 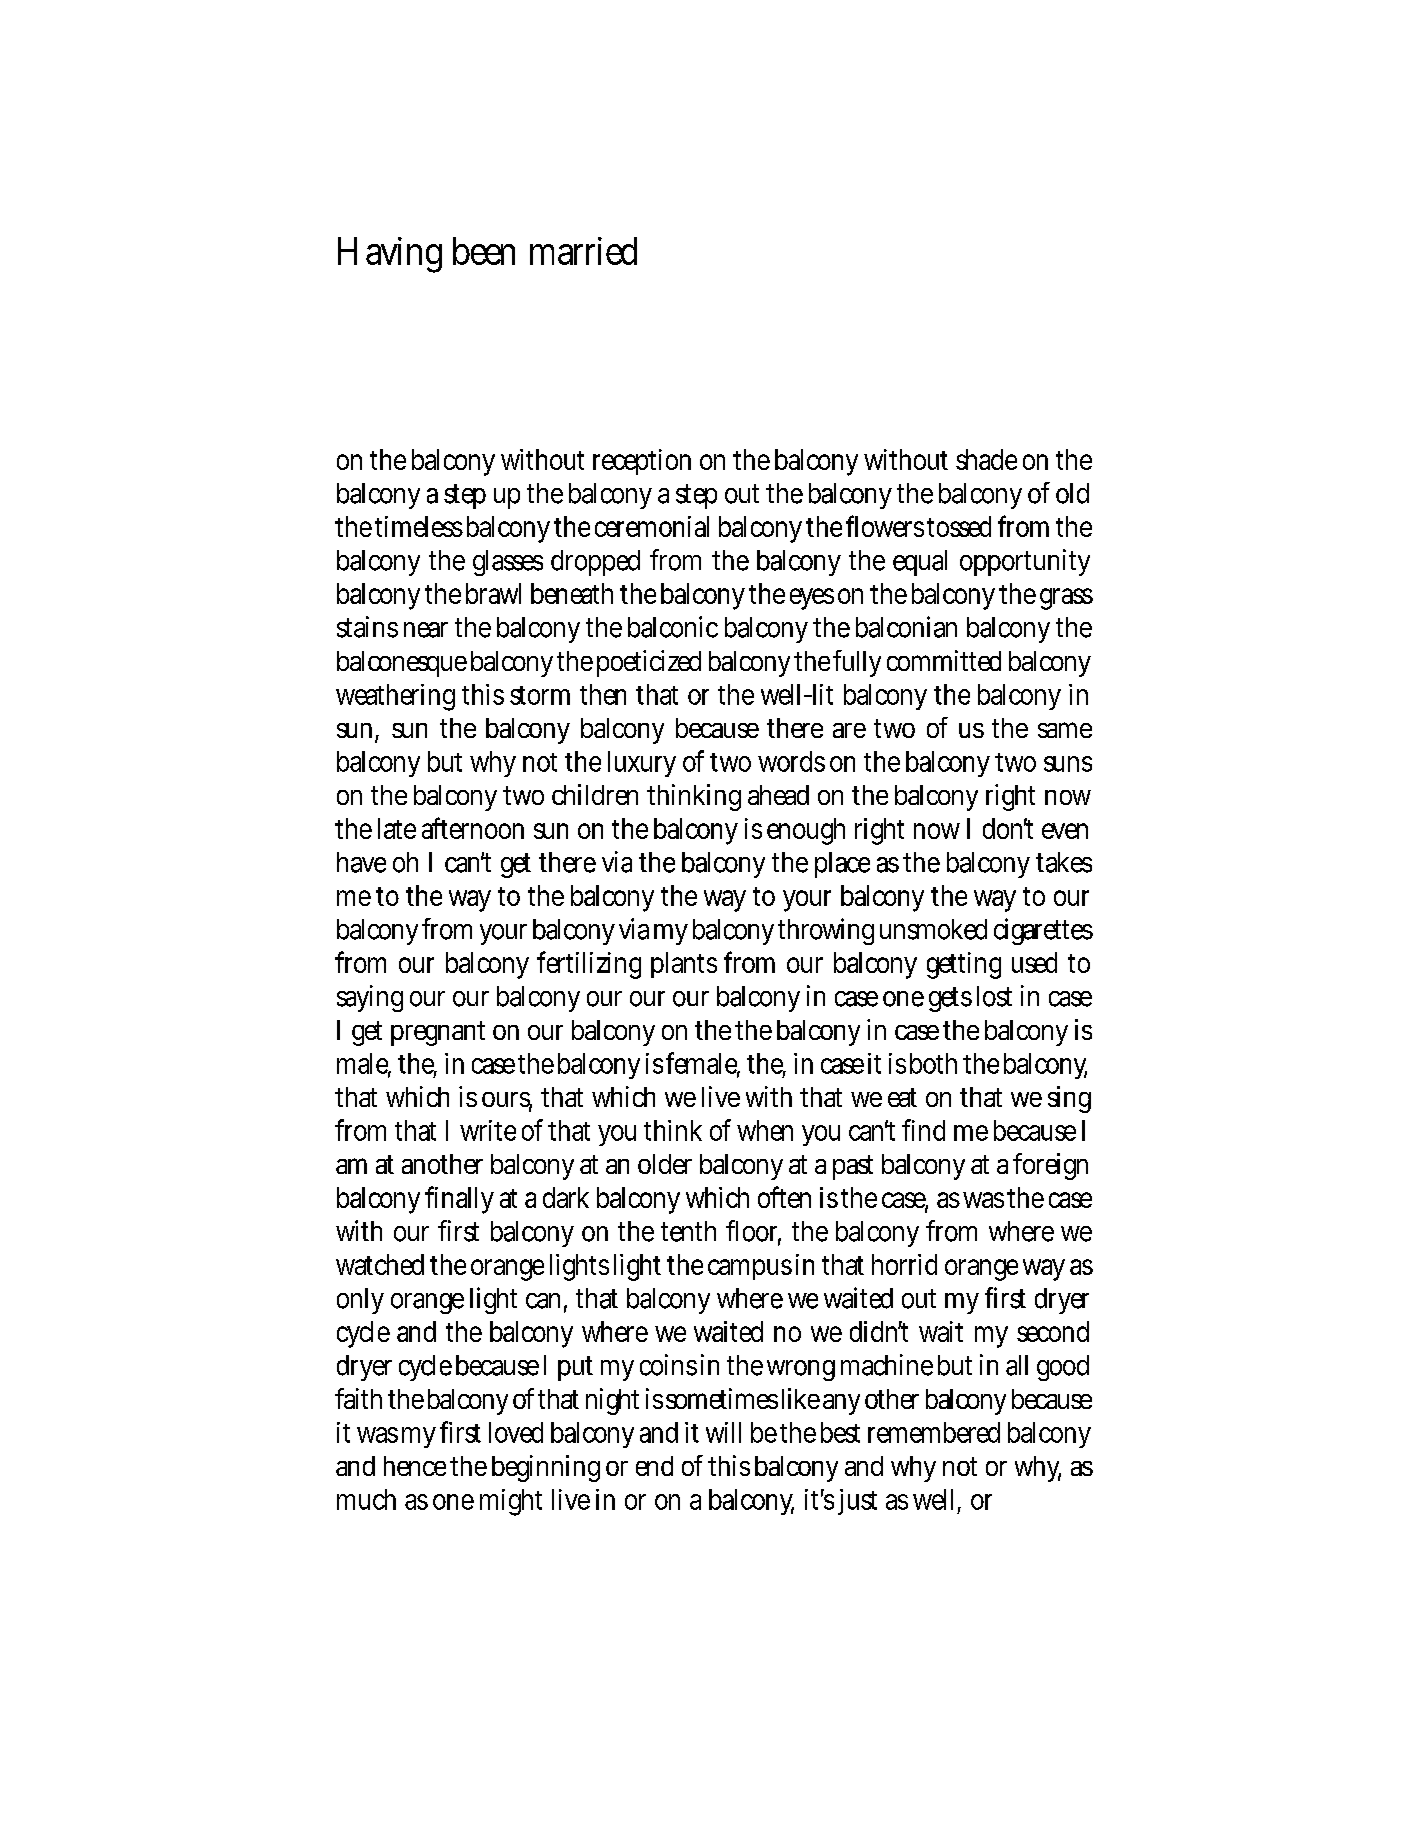 I want to click on will, so click(x=723, y=1432).
